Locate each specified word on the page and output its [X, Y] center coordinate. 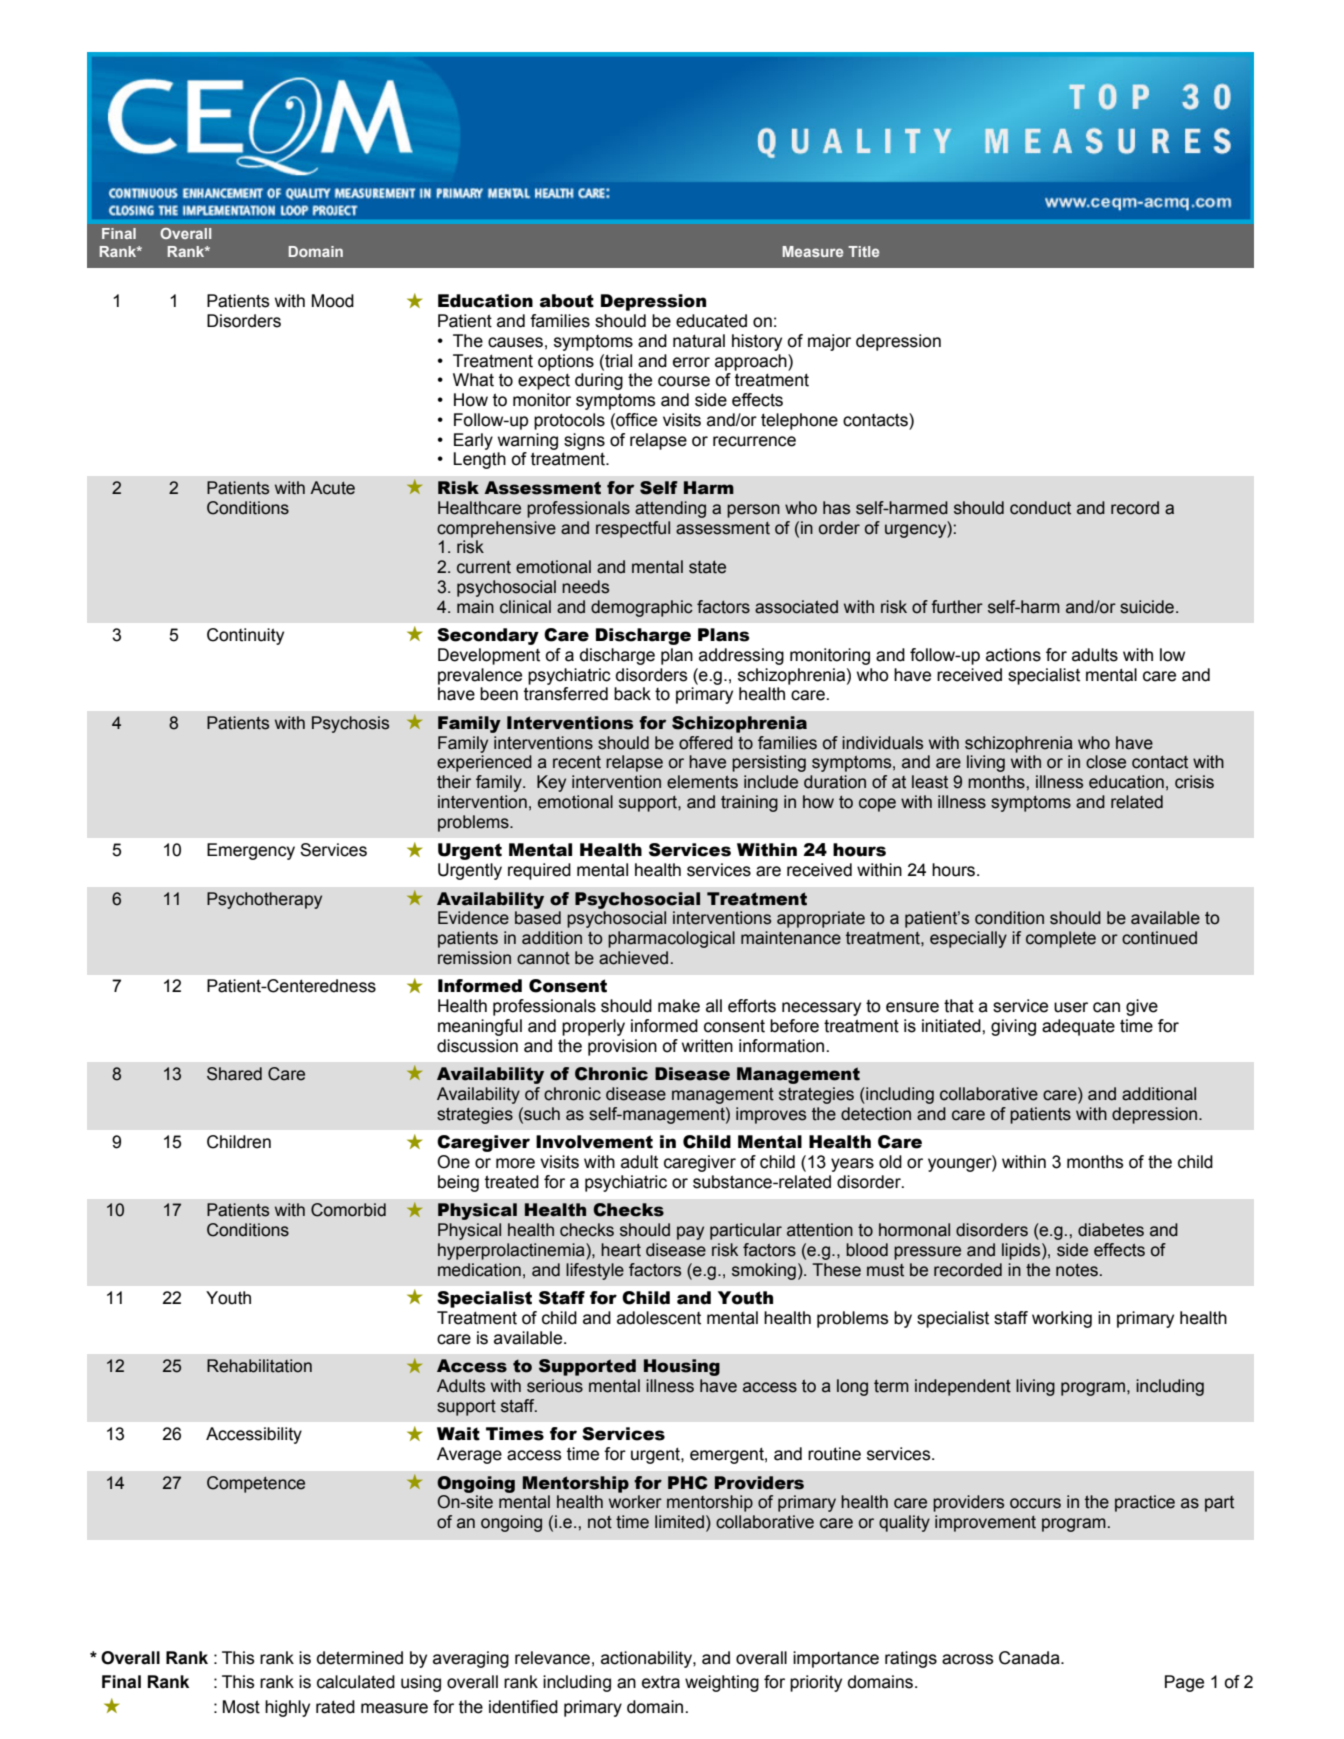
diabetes [1111, 1230]
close [1106, 762]
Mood [333, 301]
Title [863, 251]
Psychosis [350, 724]
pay [690, 1233]
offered [706, 743]
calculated [356, 1682]
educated [711, 321]
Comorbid [348, 1210]
